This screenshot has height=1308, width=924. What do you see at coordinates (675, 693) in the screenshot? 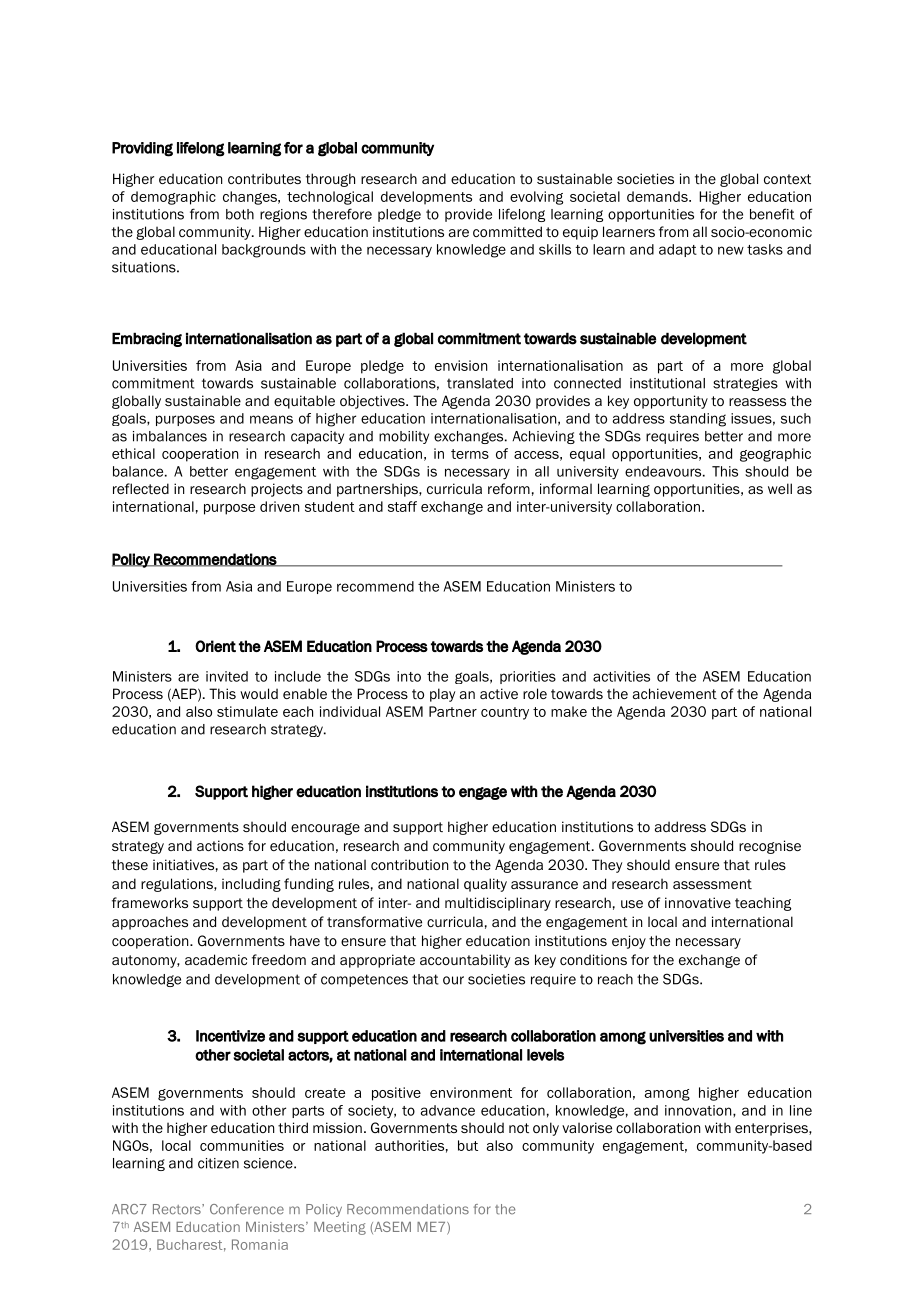
I see `achievement` at bounding box center [675, 693].
